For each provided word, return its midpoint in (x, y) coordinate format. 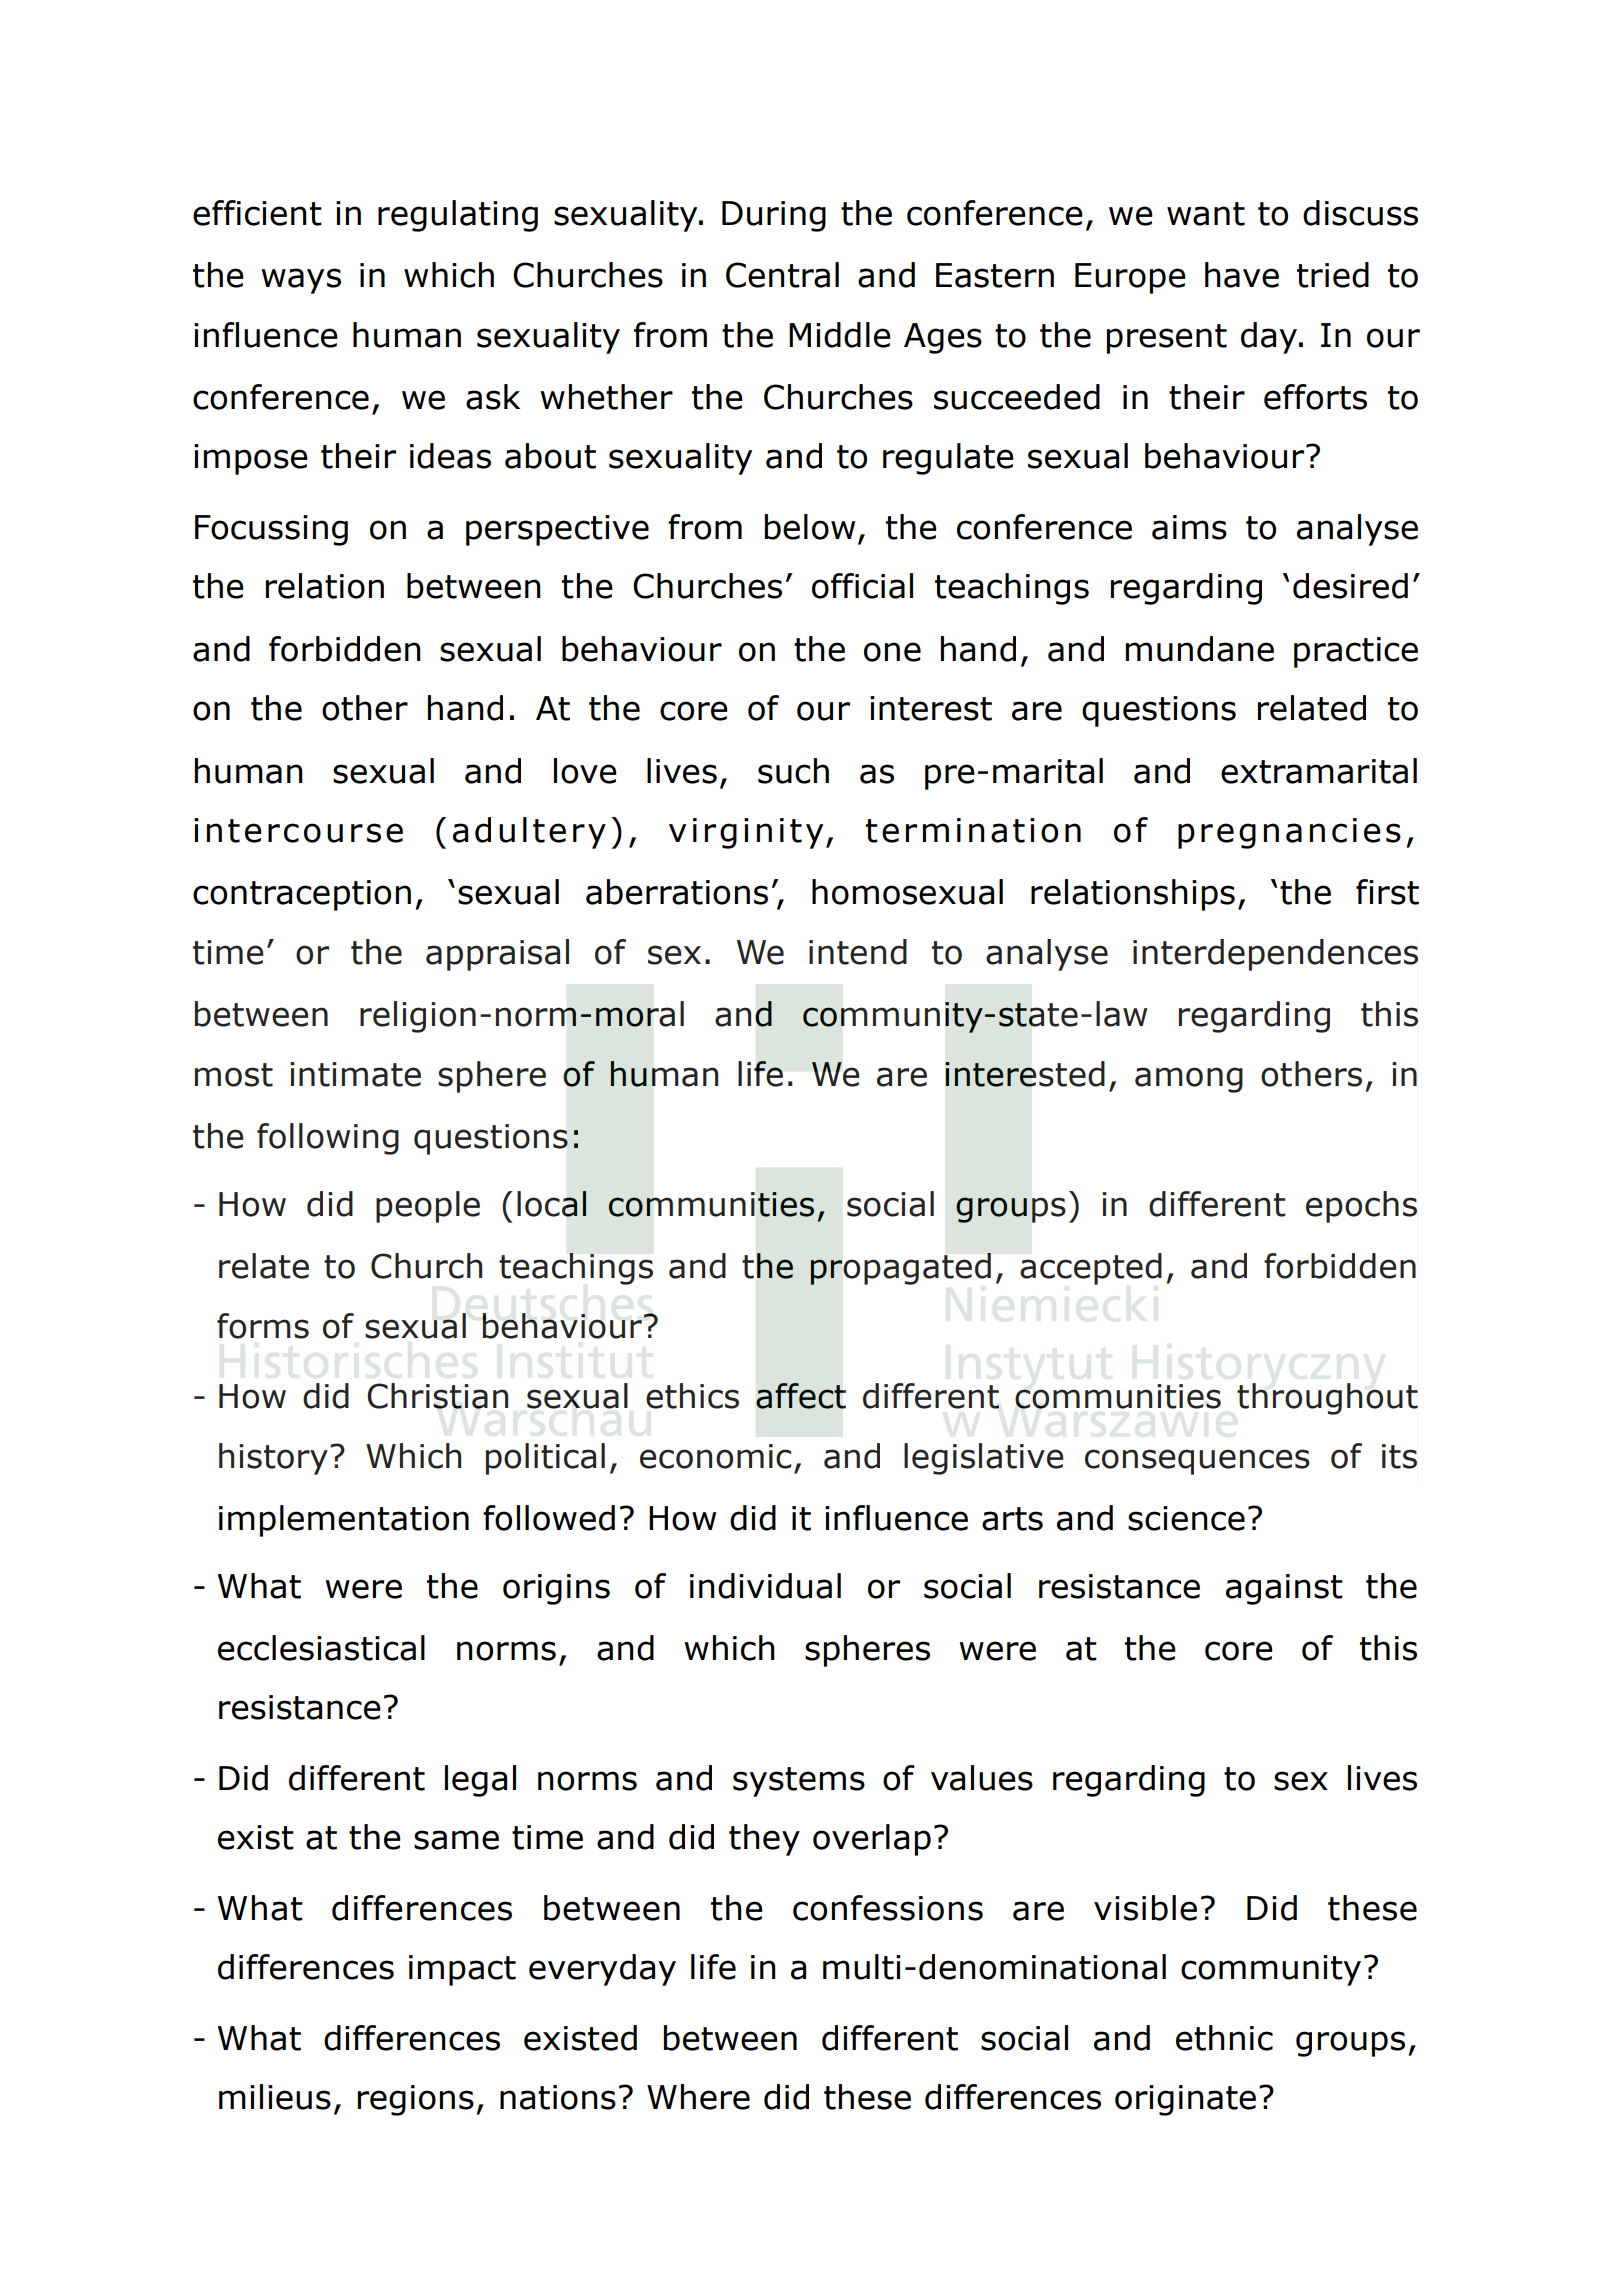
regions (416, 2100)
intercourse (298, 830)
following (328, 1139)
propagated (900, 1269)
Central (782, 275)
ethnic (1224, 2038)
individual (765, 1586)
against (1284, 1589)
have (1242, 275)
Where (698, 2097)
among (1189, 1080)
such (793, 771)
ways (301, 281)
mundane (1200, 649)
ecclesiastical (321, 1648)
